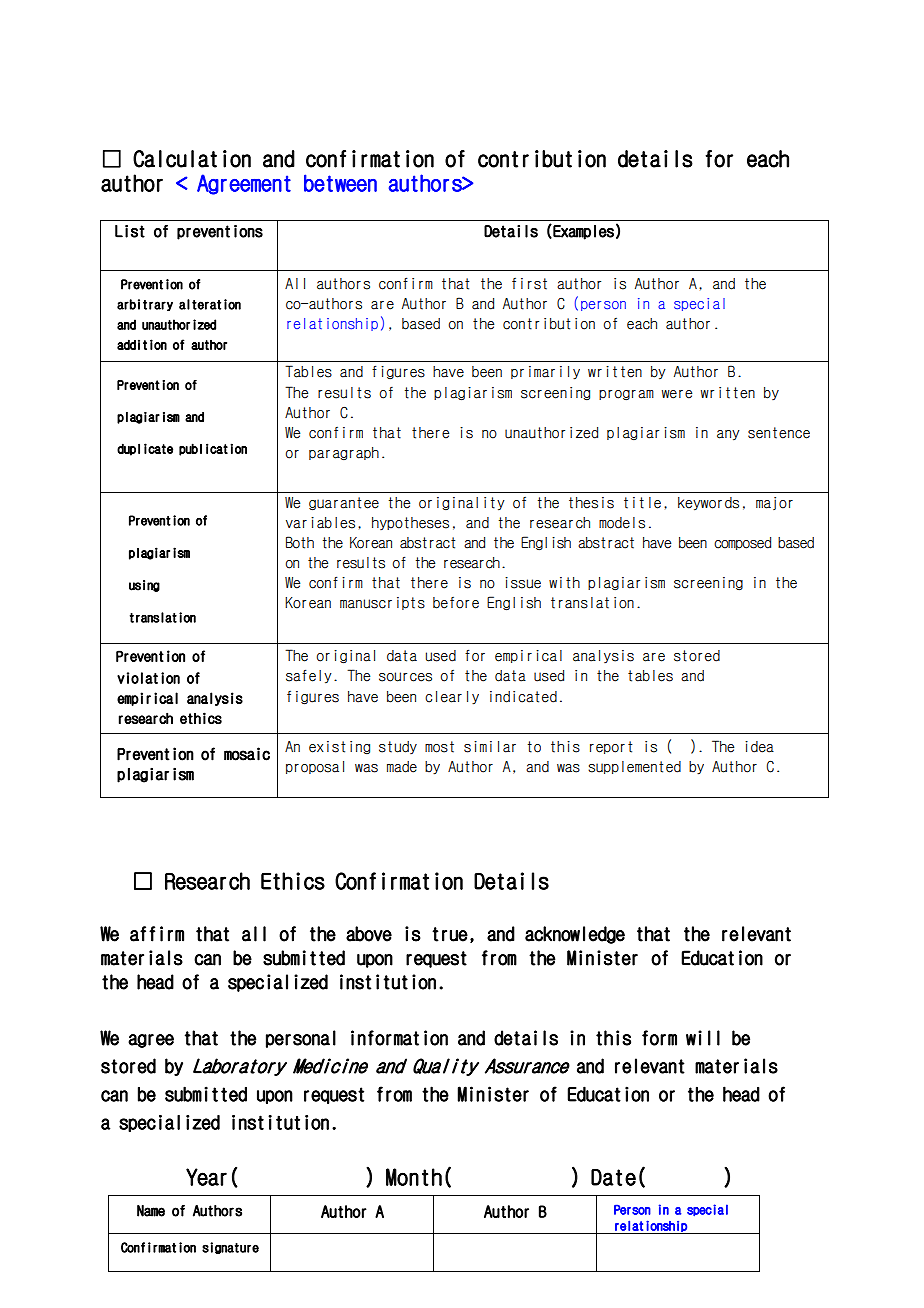 Image resolution: width=924 pixels, height=1308 pixels. What do you see at coordinates (157, 934) in the page?
I see `affirm` at bounding box center [157, 934].
